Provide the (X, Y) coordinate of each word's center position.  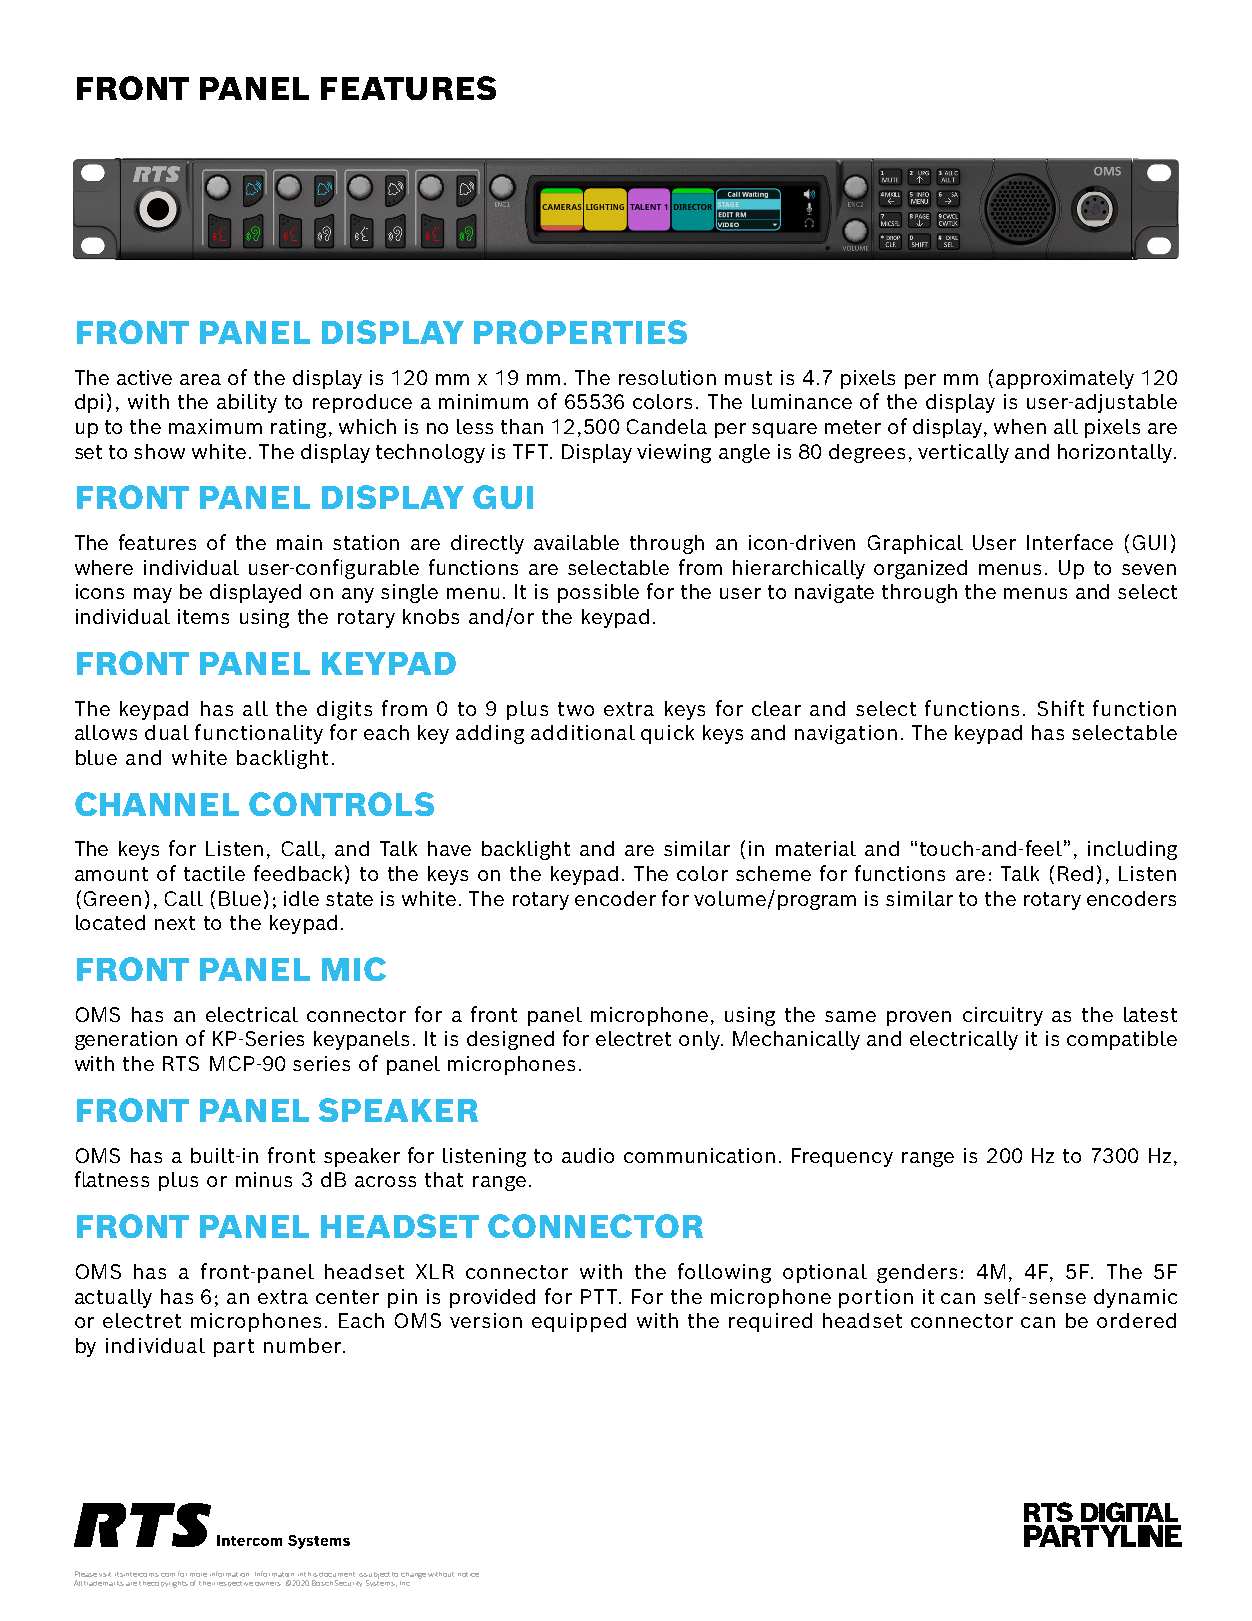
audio (588, 1155)
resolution (667, 377)
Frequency (842, 1157)
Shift (1061, 708)
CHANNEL (157, 804)
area (200, 379)
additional (583, 732)
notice (468, 1574)
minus (264, 1179)
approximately (1065, 379)
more (198, 1575)
